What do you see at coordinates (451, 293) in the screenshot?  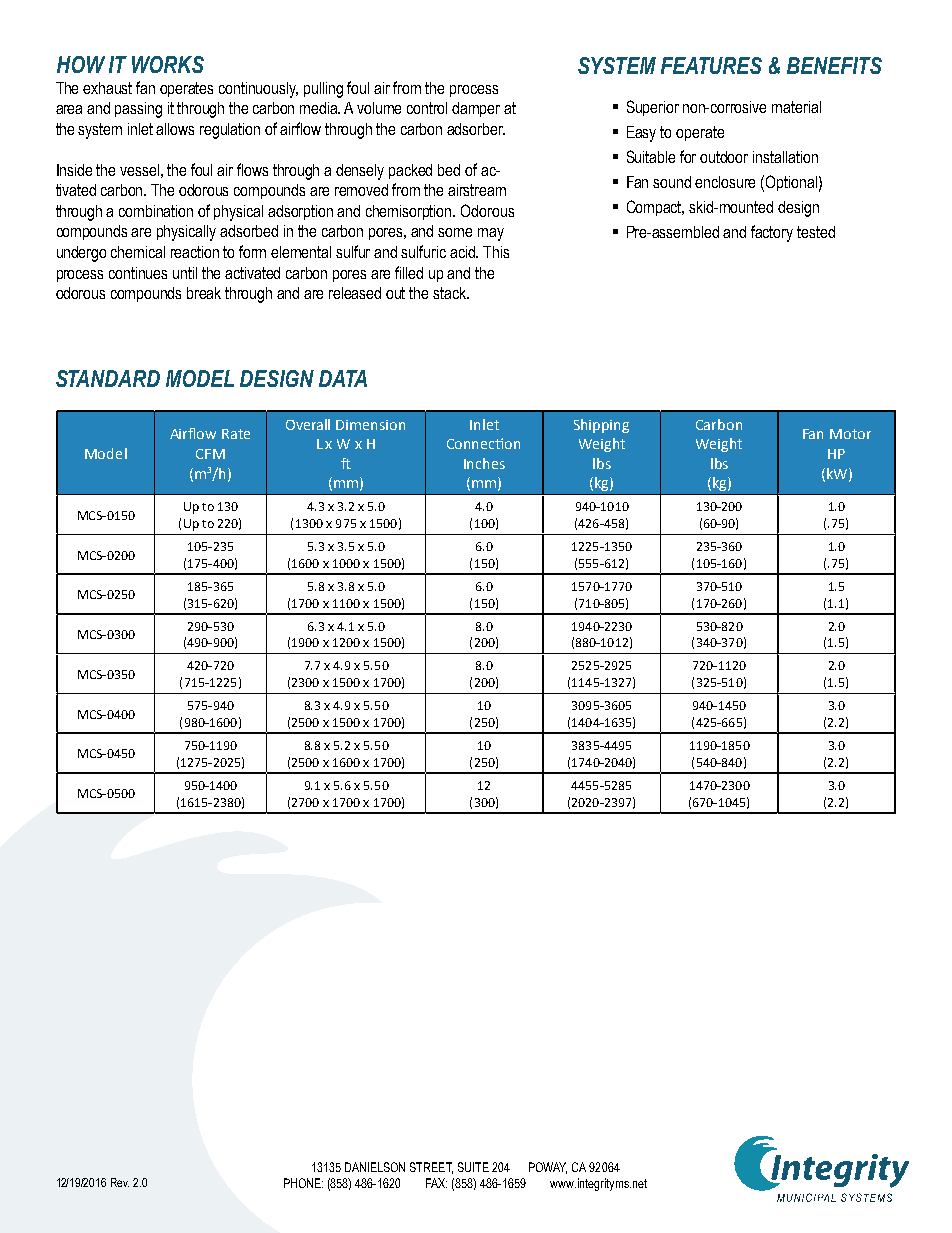 I see `stack` at bounding box center [451, 293].
